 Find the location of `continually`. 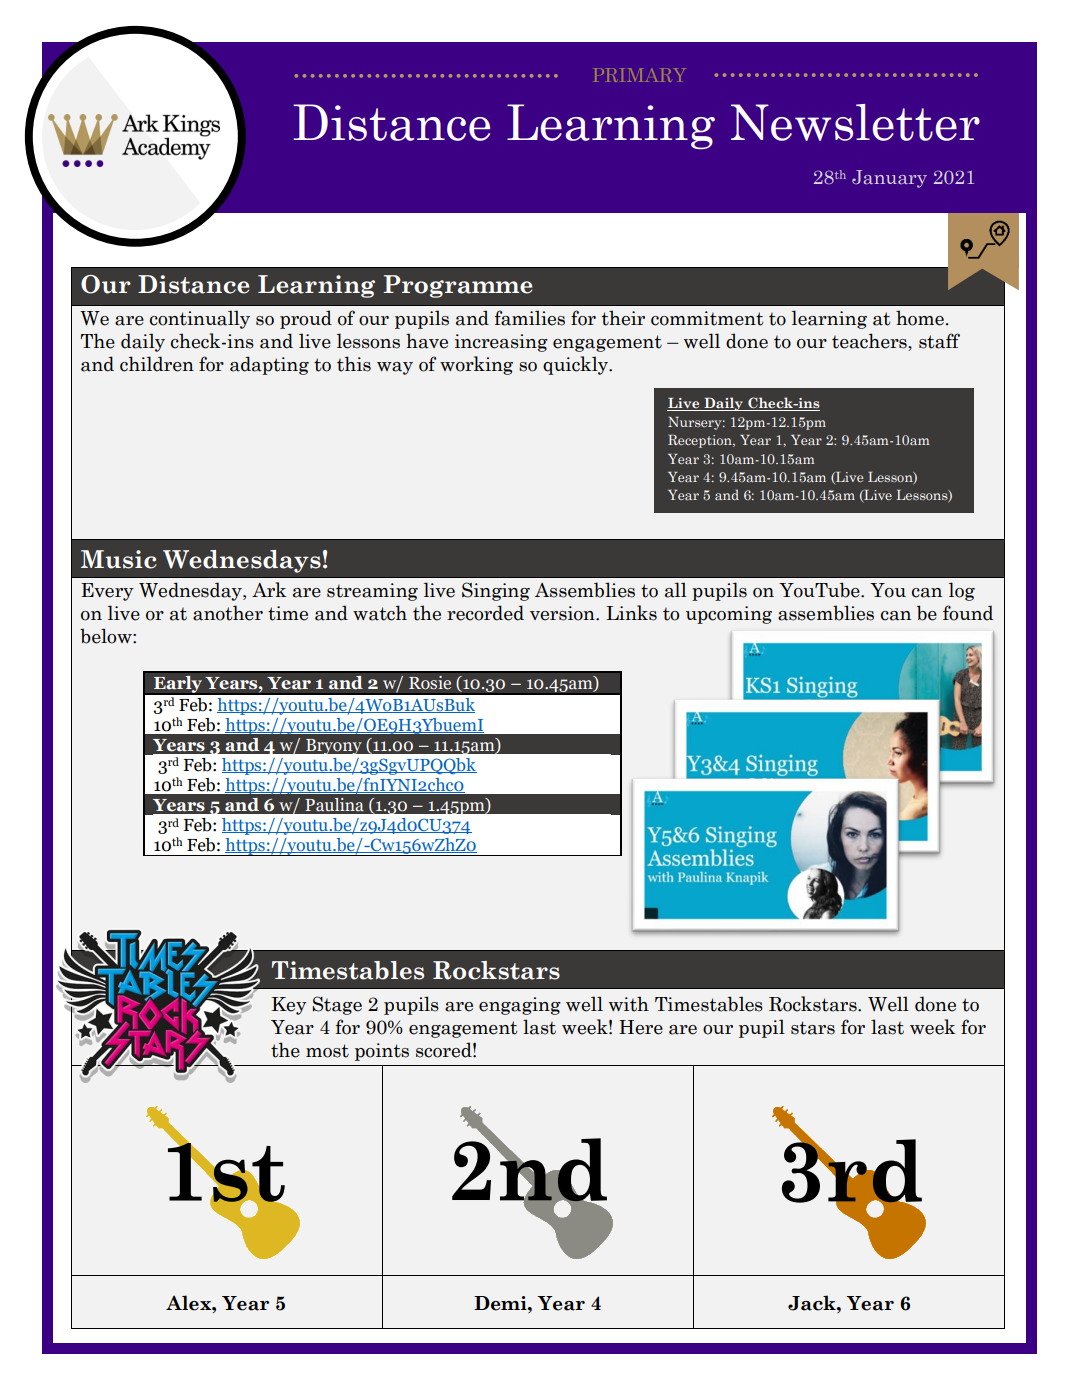

continually is located at coordinates (200, 319).
